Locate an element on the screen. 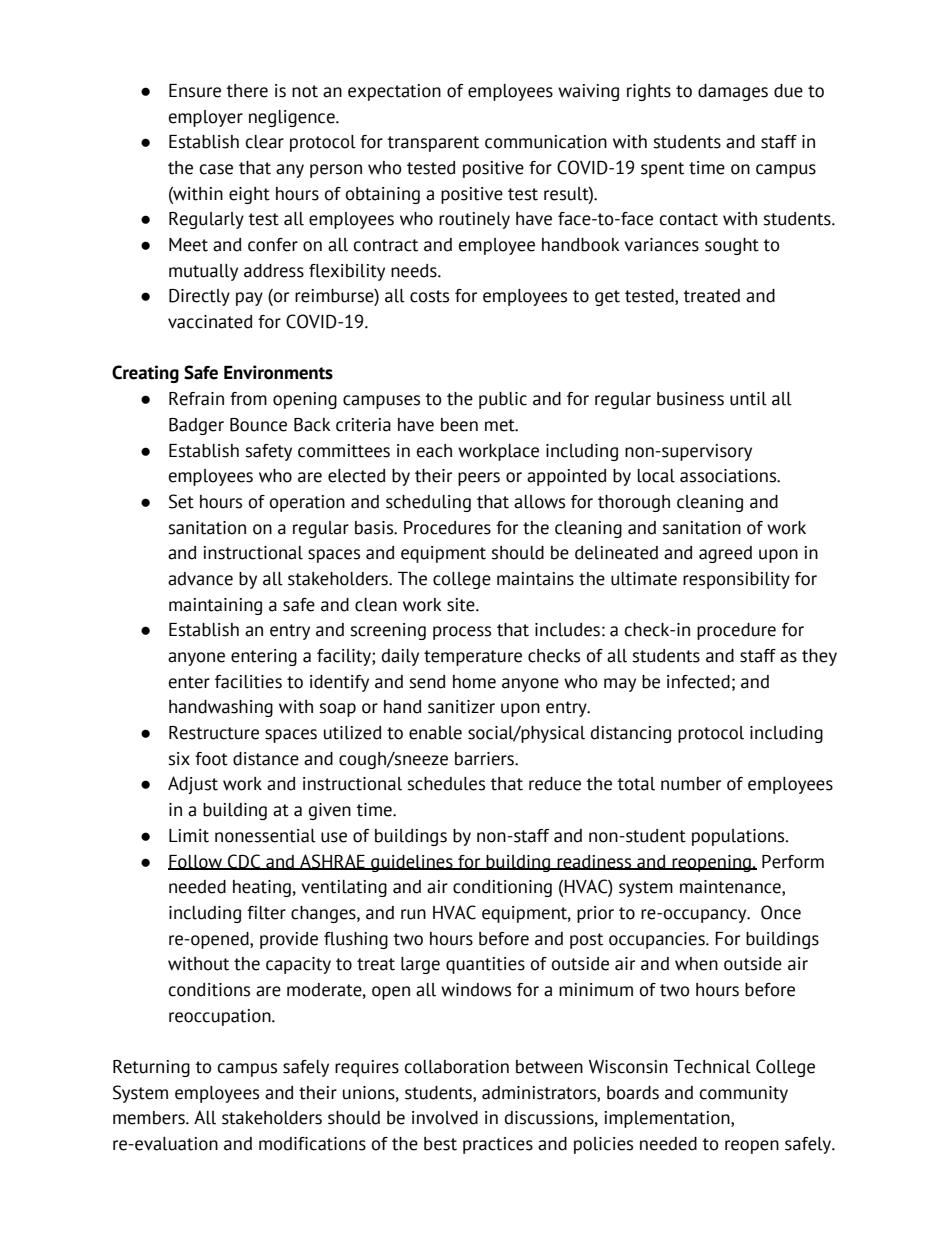  site is located at coordinates (462, 605).
